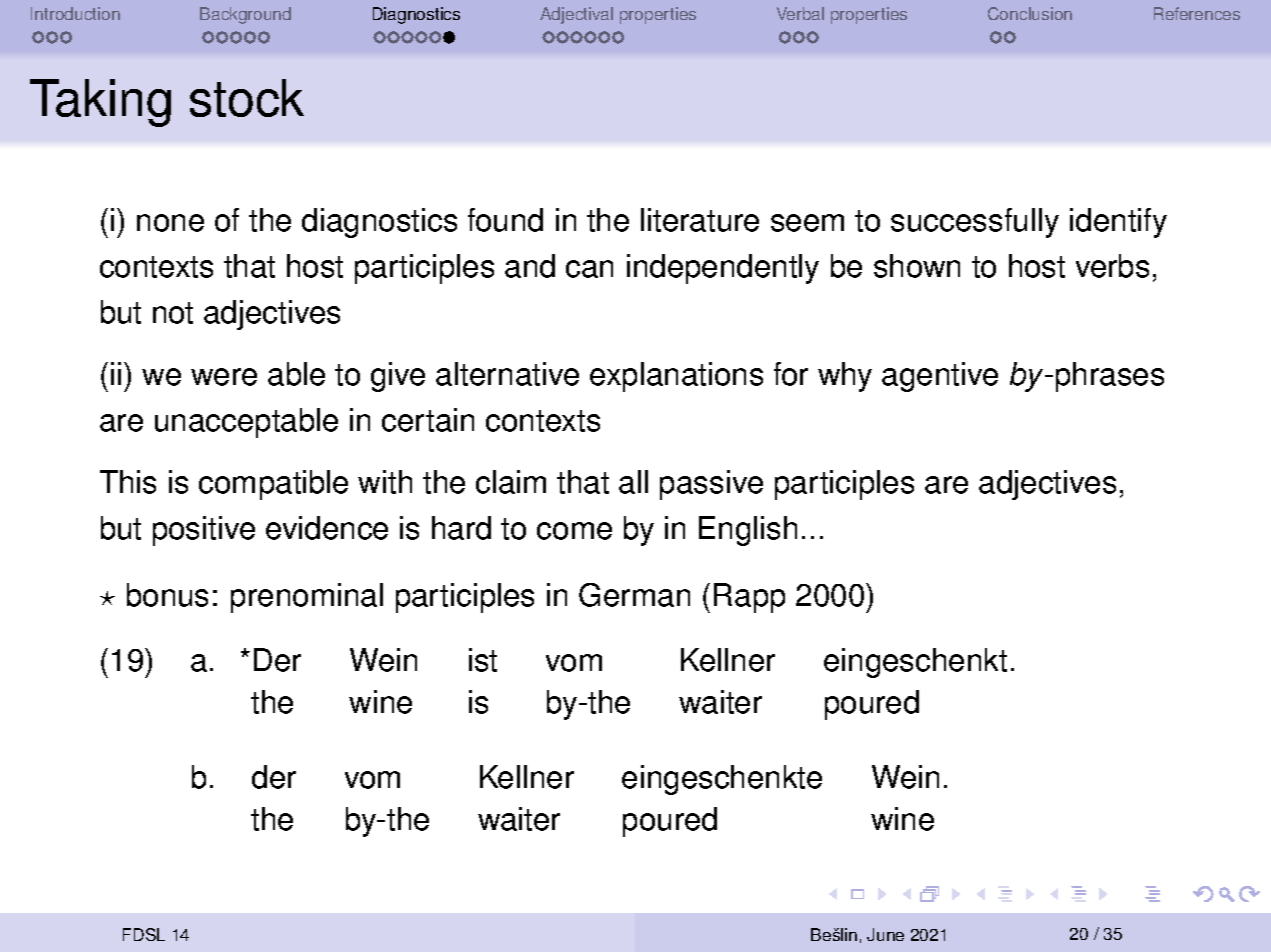  I want to click on agentive, so click(940, 377).
